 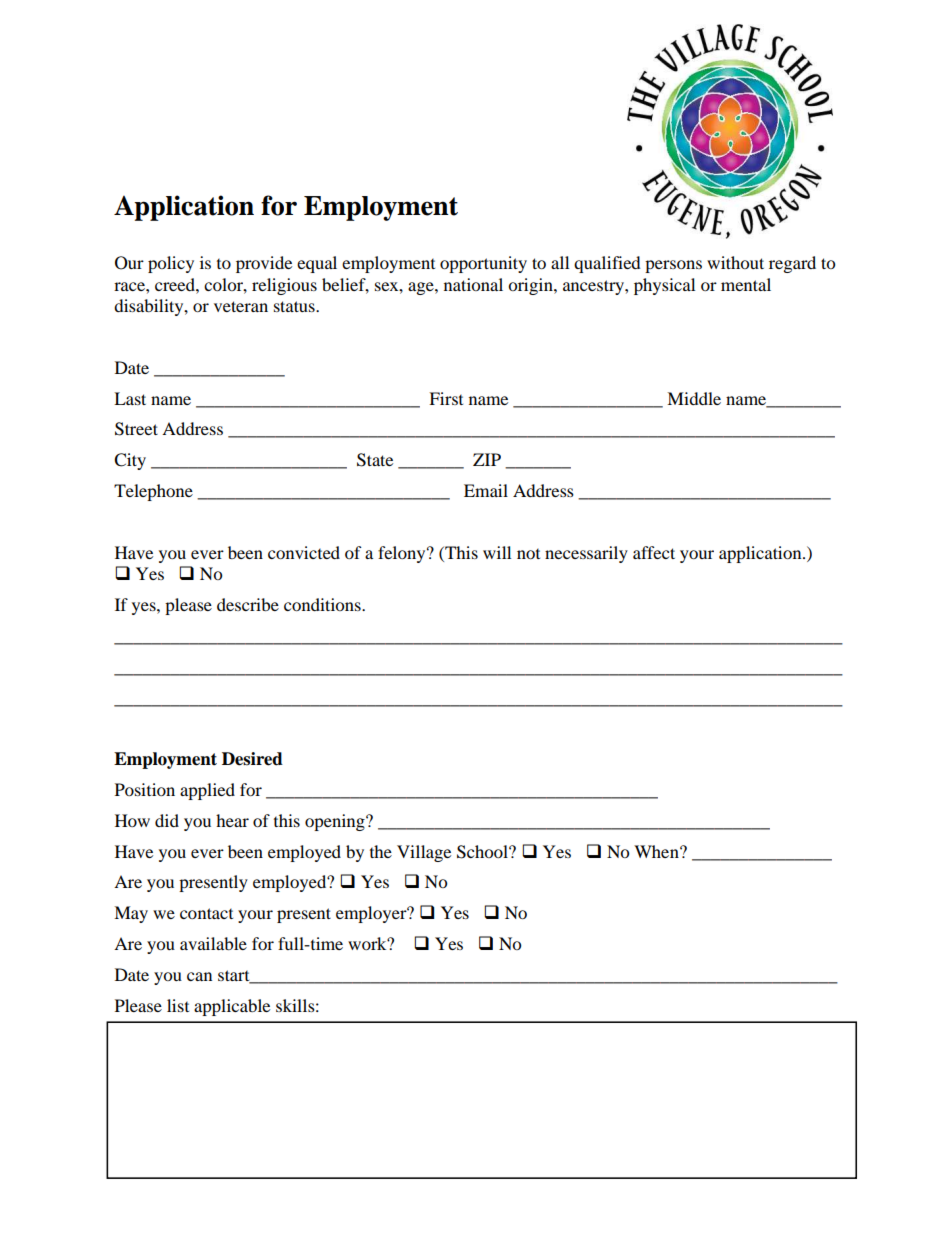 What do you see at coordinates (746, 284) in the screenshot?
I see `mental` at bounding box center [746, 284].
